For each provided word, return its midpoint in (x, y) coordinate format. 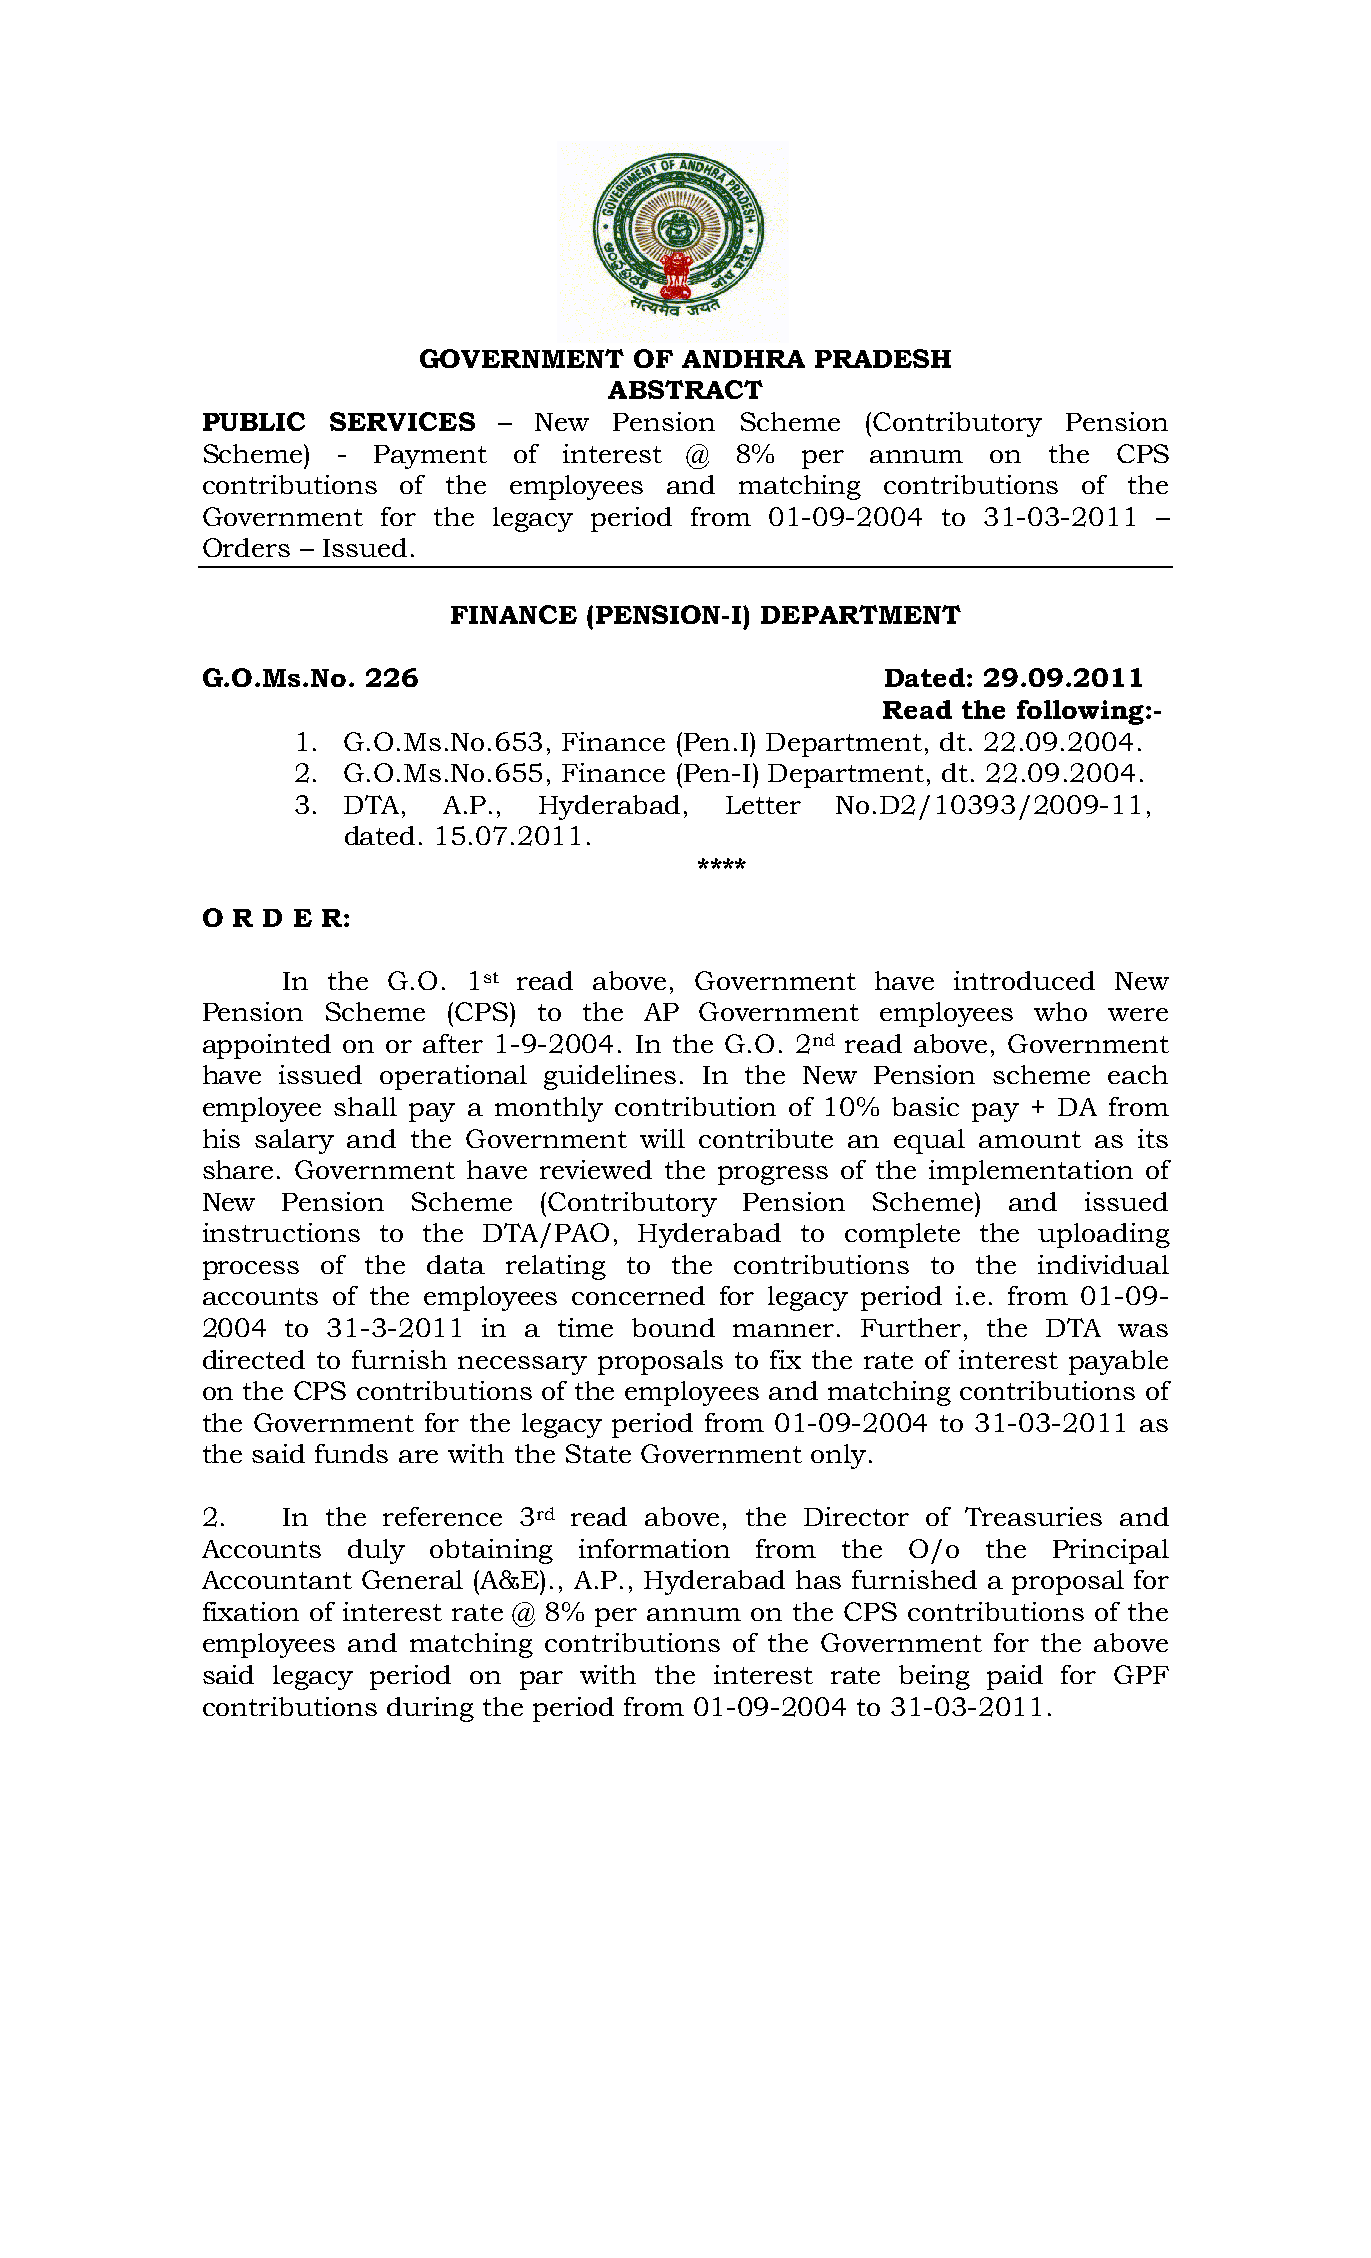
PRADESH (883, 358)
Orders (246, 547)
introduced (1024, 980)
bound (673, 1327)
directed (254, 1359)
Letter (763, 805)
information (654, 1548)
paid (1015, 1677)
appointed (267, 1046)
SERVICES (402, 421)
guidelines (610, 1077)
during (430, 1709)
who (1060, 1011)
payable (1118, 1362)
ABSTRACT (685, 389)
